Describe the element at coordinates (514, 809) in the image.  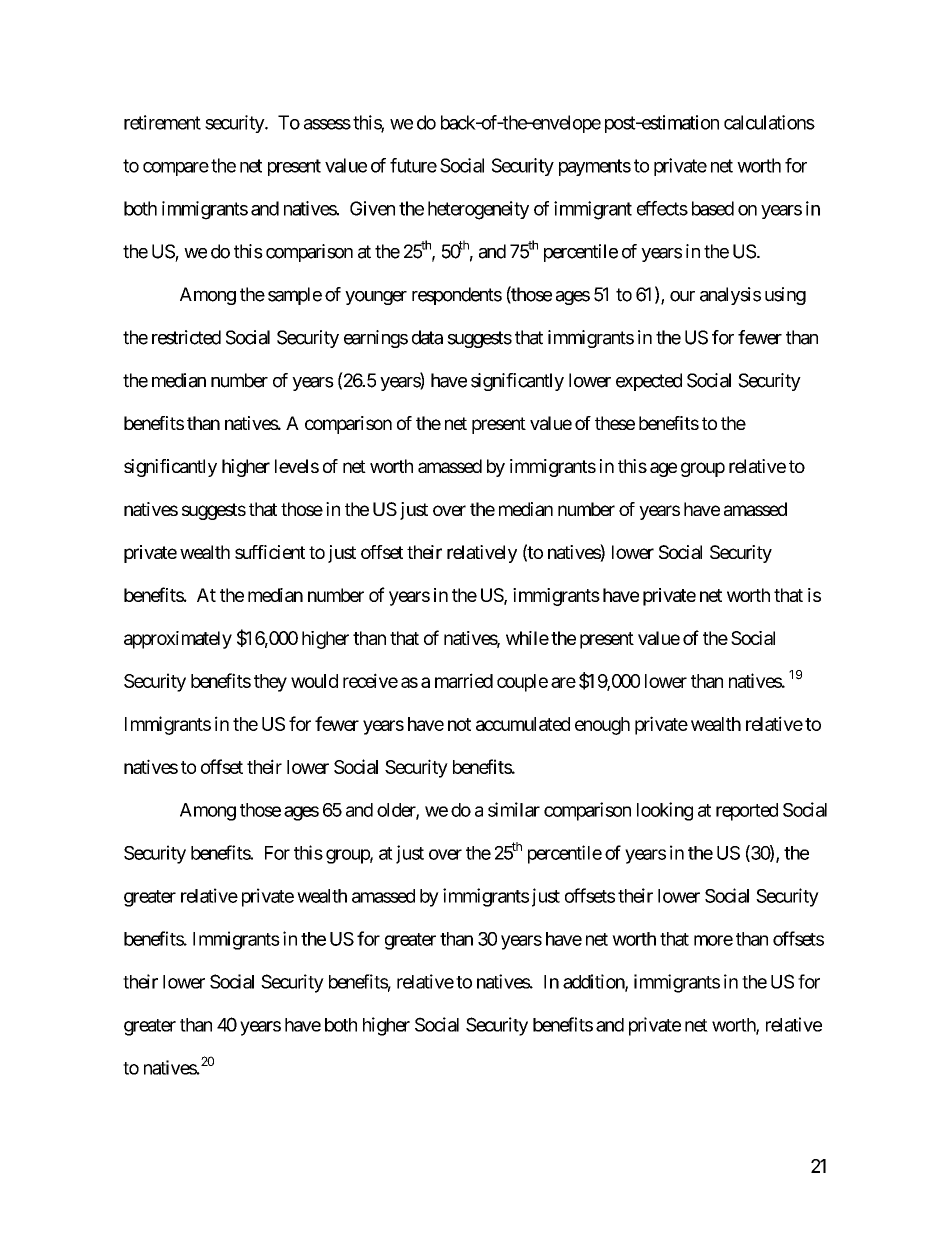
I see `similar` at that location.
